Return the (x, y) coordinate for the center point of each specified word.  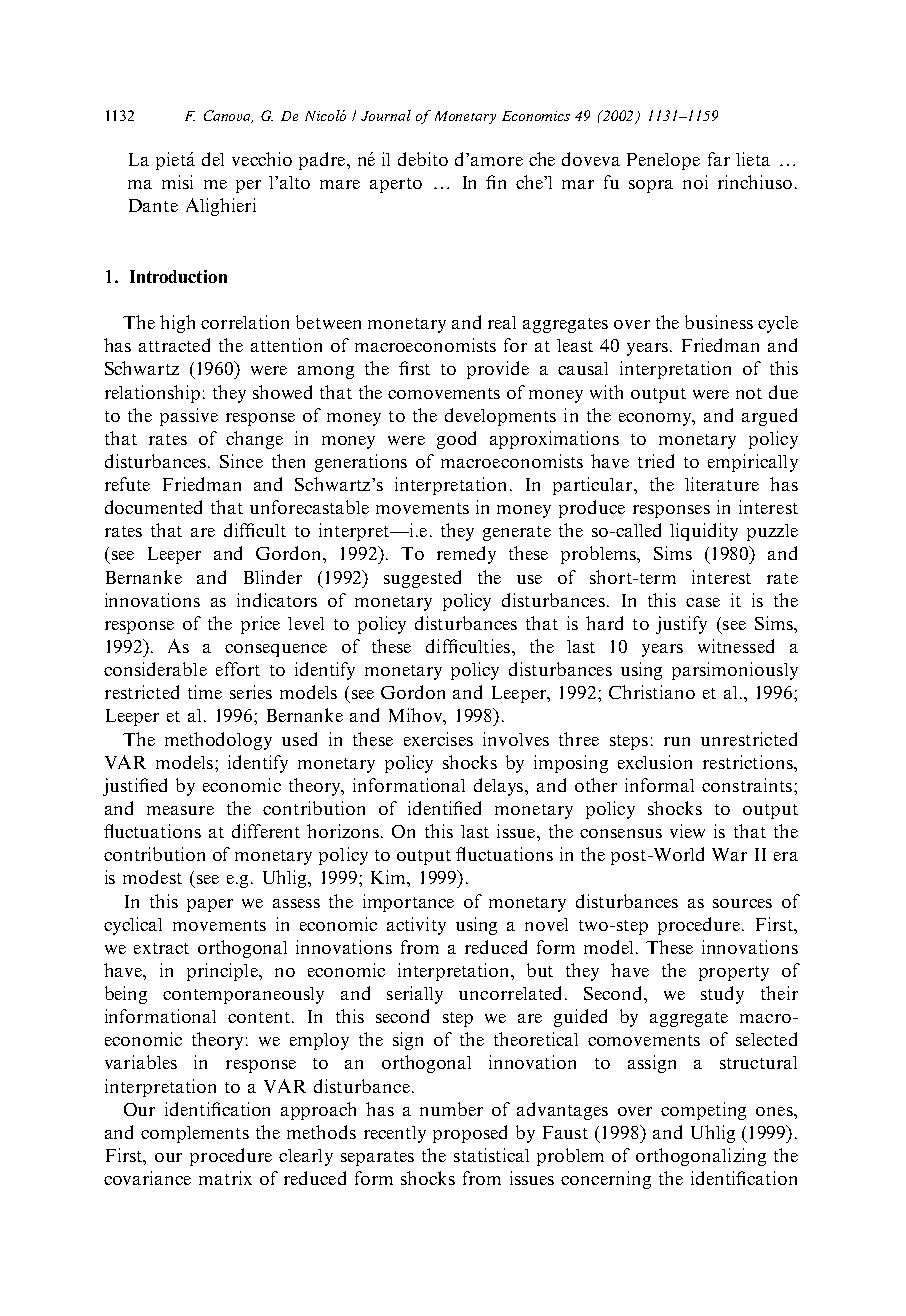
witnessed (736, 646)
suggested (422, 579)
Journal (386, 115)
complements (195, 1134)
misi (177, 182)
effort (238, 669)
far (719, 159)
